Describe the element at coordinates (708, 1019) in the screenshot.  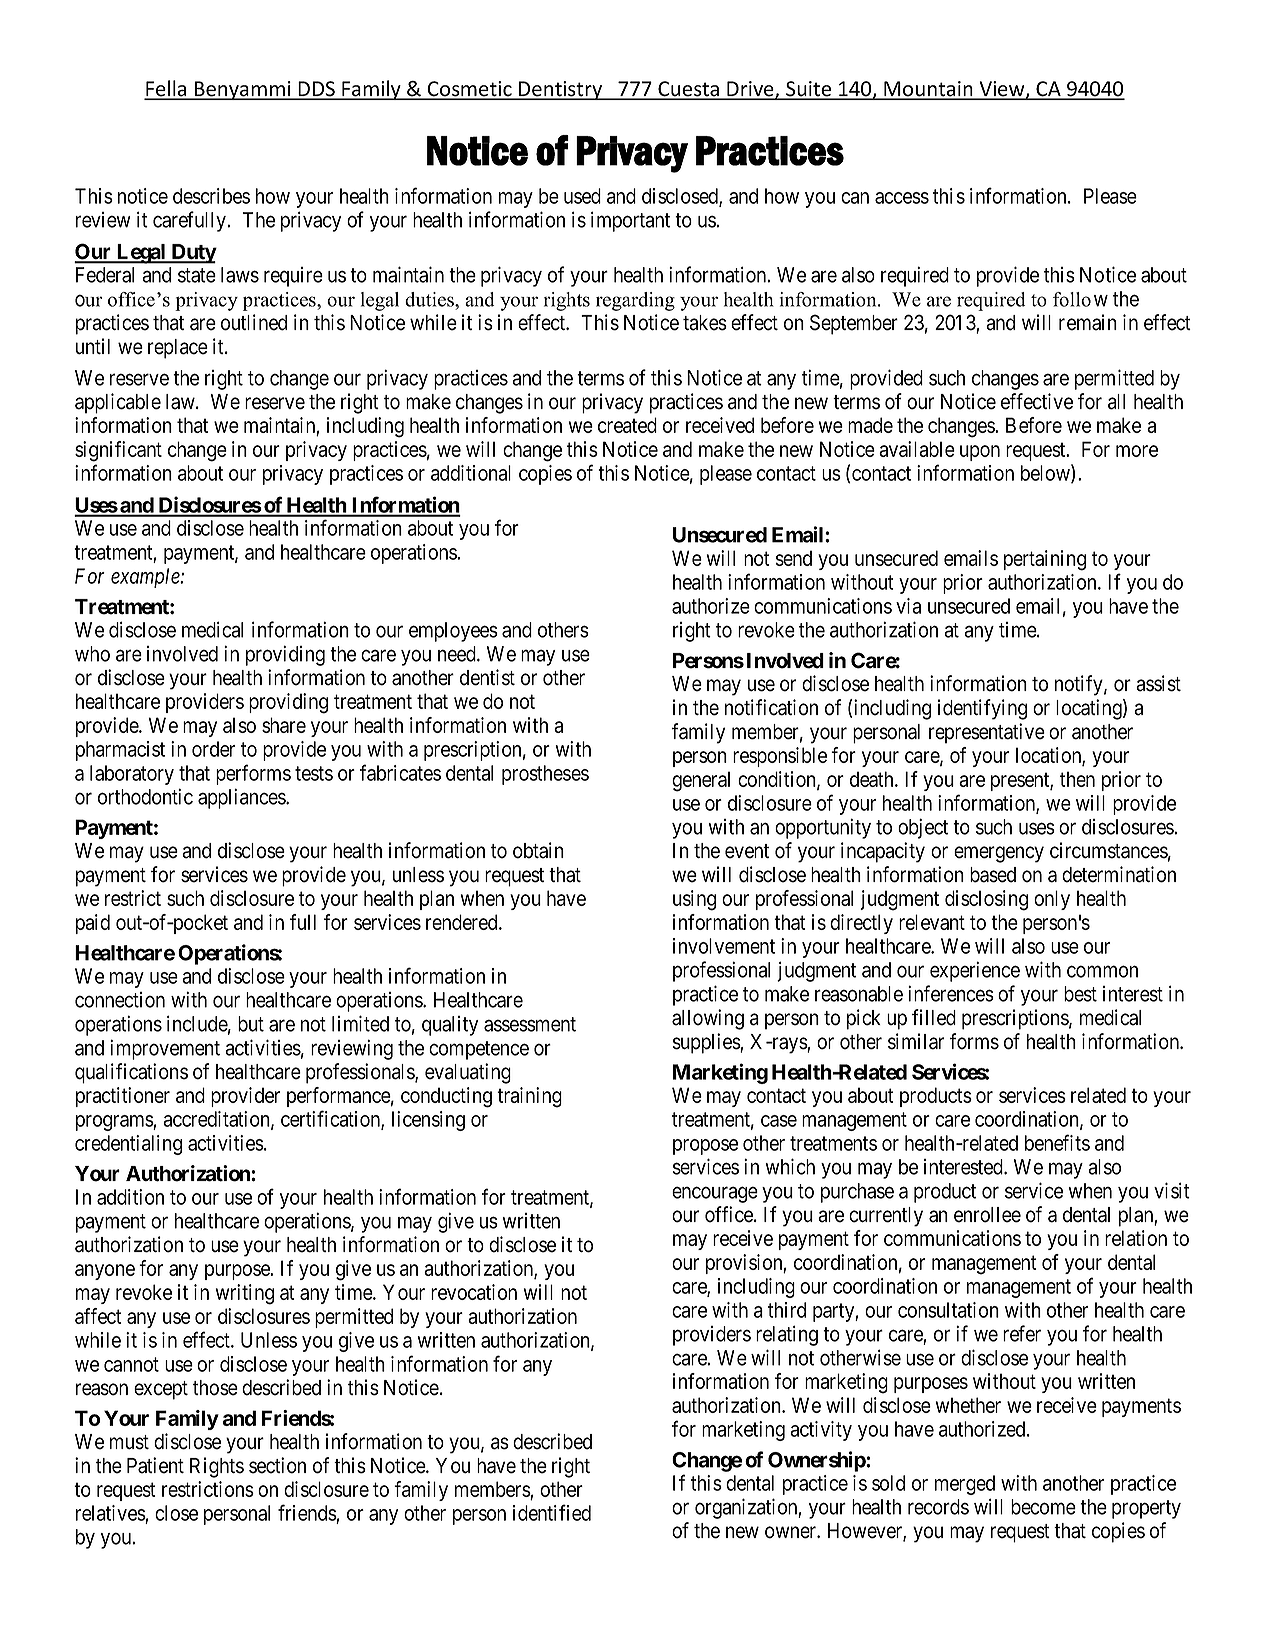
I see `allowing` at that location.
